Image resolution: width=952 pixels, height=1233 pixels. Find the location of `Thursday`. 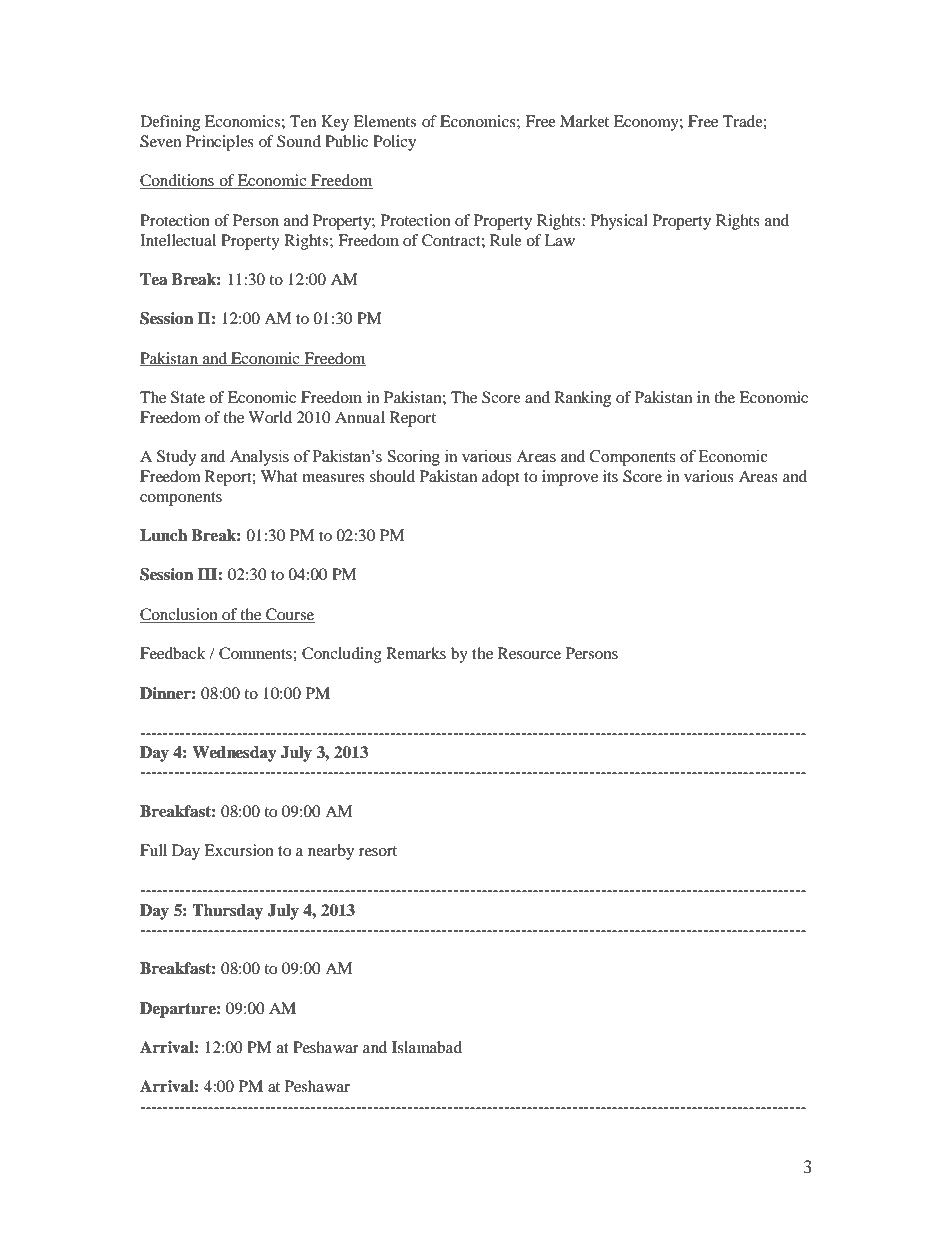

Thursday is located at coordinates (227, 912).
